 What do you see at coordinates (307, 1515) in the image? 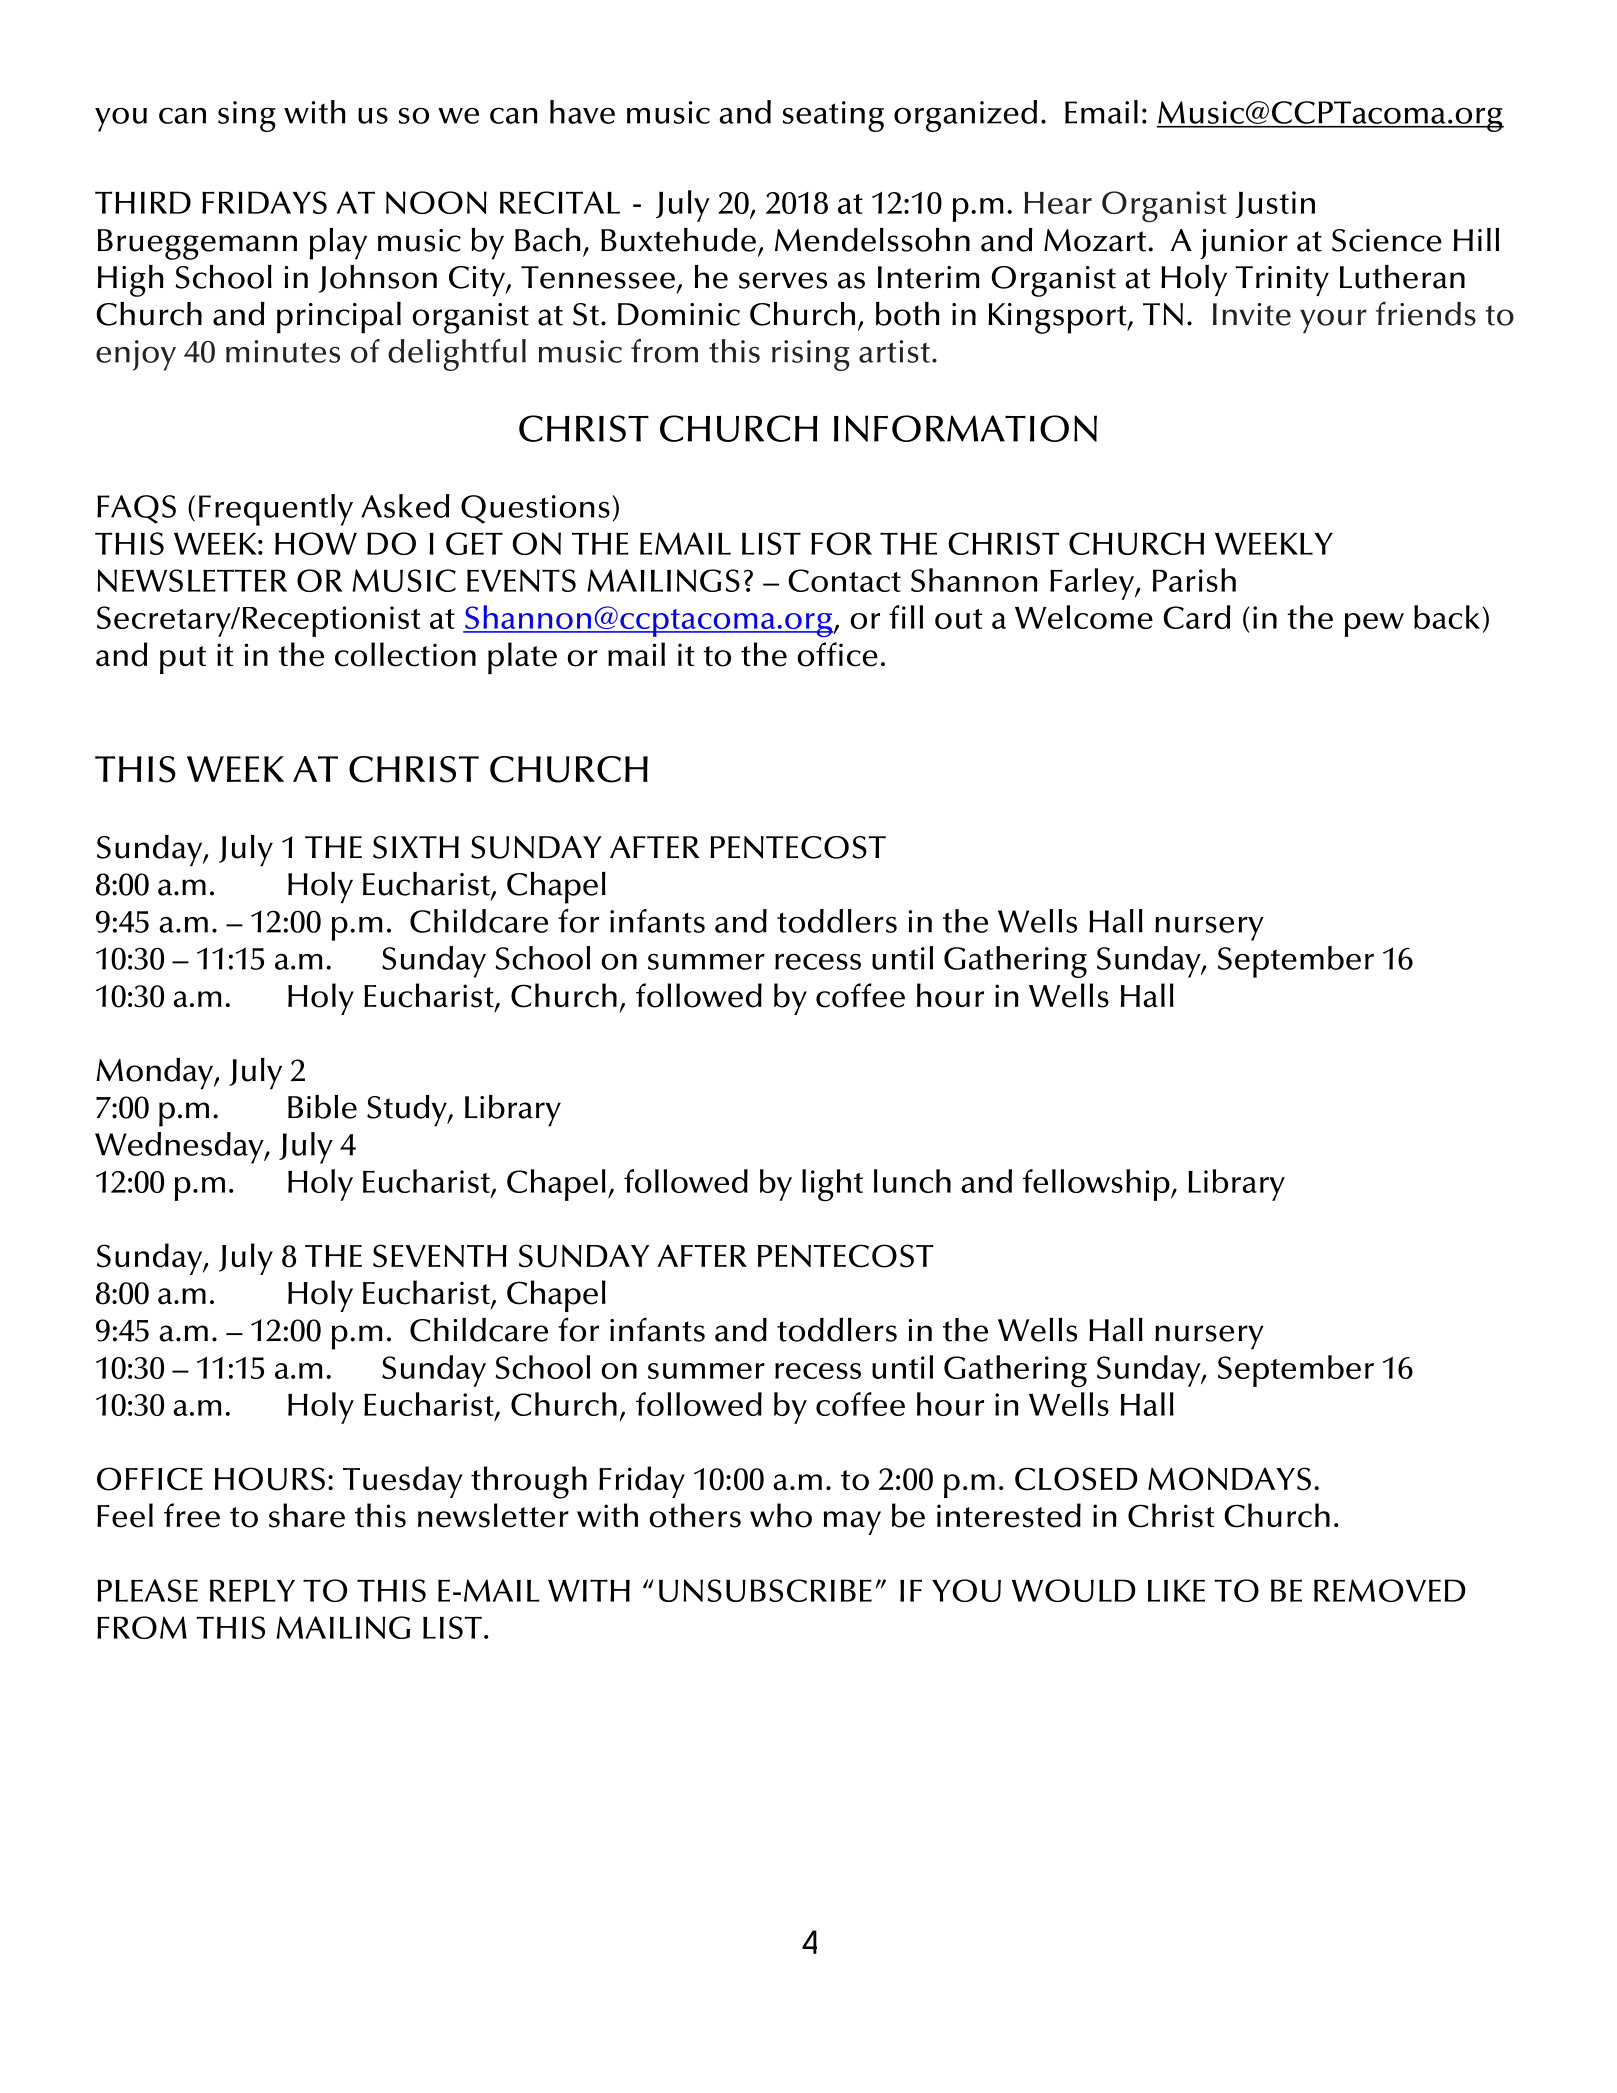
I see `share` at bounding box center [307, 1515].
